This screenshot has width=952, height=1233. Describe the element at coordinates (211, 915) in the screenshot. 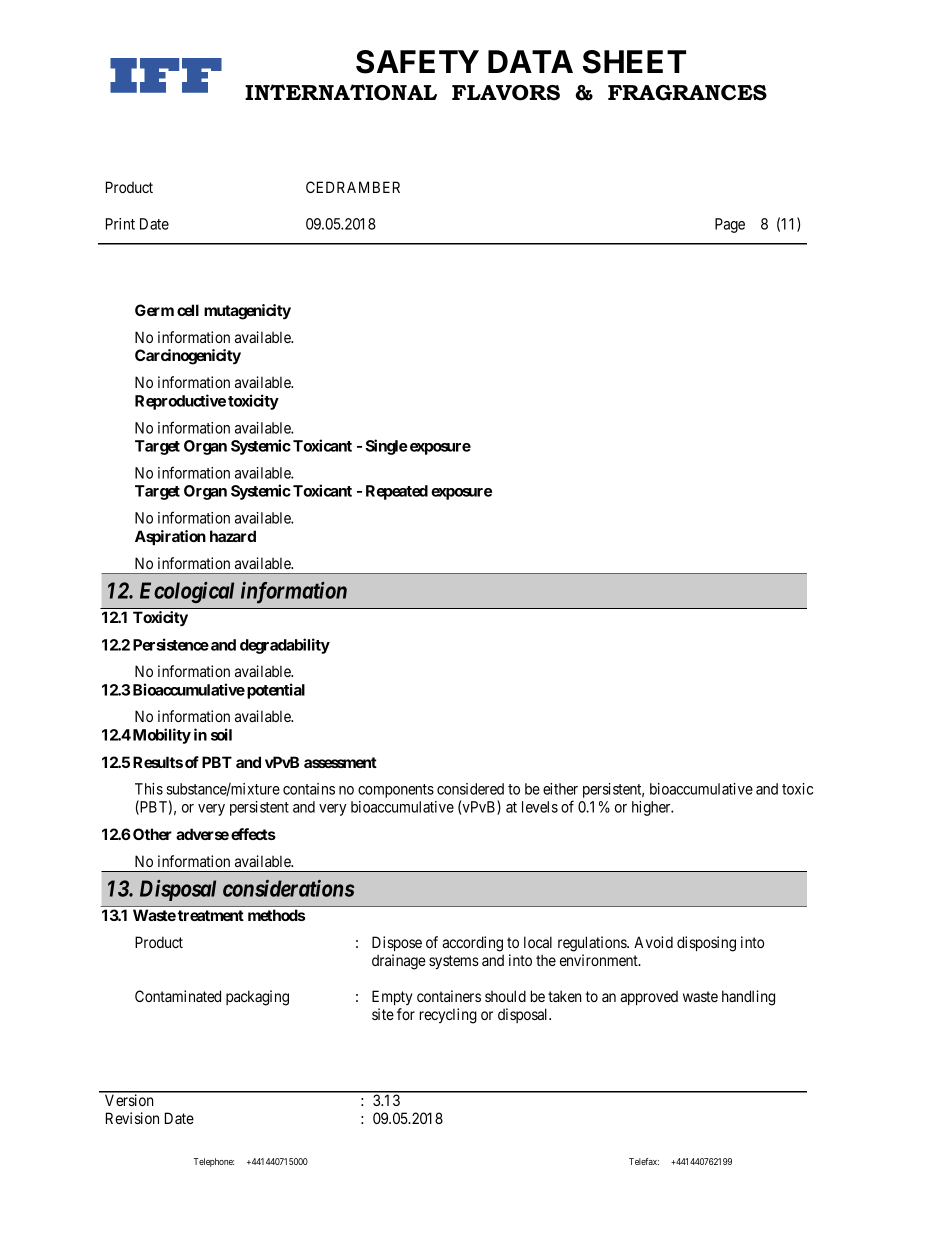

I see `treatment` at that location.
